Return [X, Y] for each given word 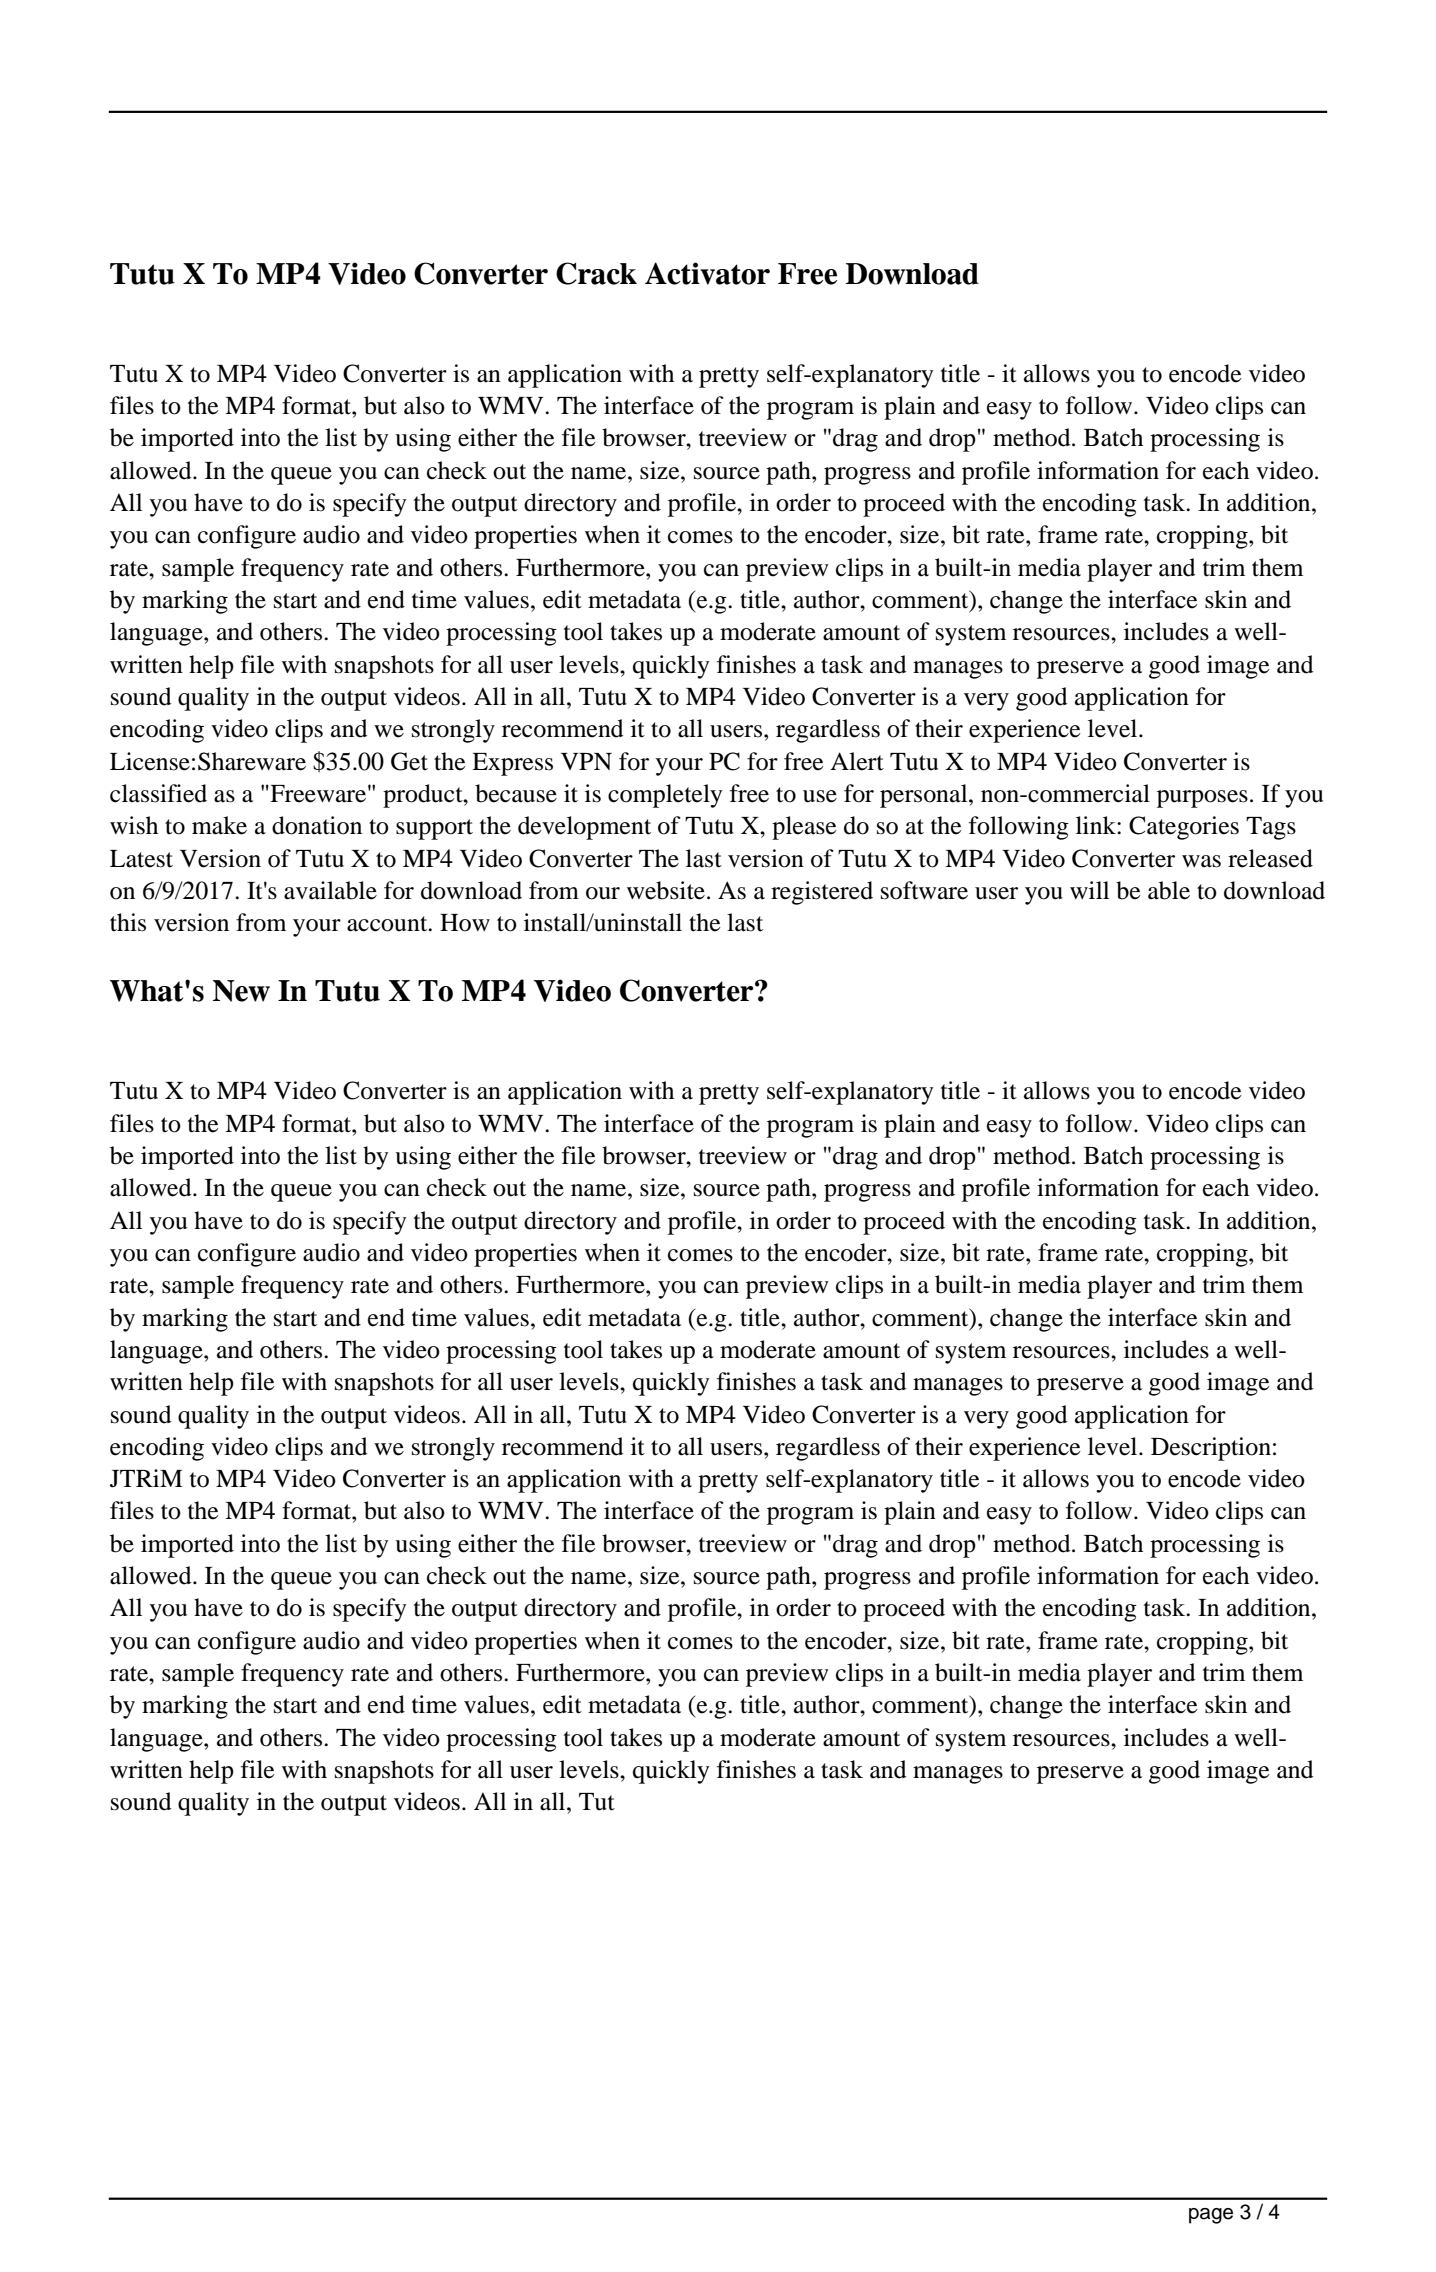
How [465, 923]
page [1211, 2216]
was [1201, 861]
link [1097, 825]
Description [1211, 1449]
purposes [1202, 799]
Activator [707, 273]
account [388, 924]
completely [665, 796]
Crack [596, 273]
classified [158, 793]
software [924, 890]
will [1089, 890]
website [666, 890]
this [128, 922]
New [241, 991]
